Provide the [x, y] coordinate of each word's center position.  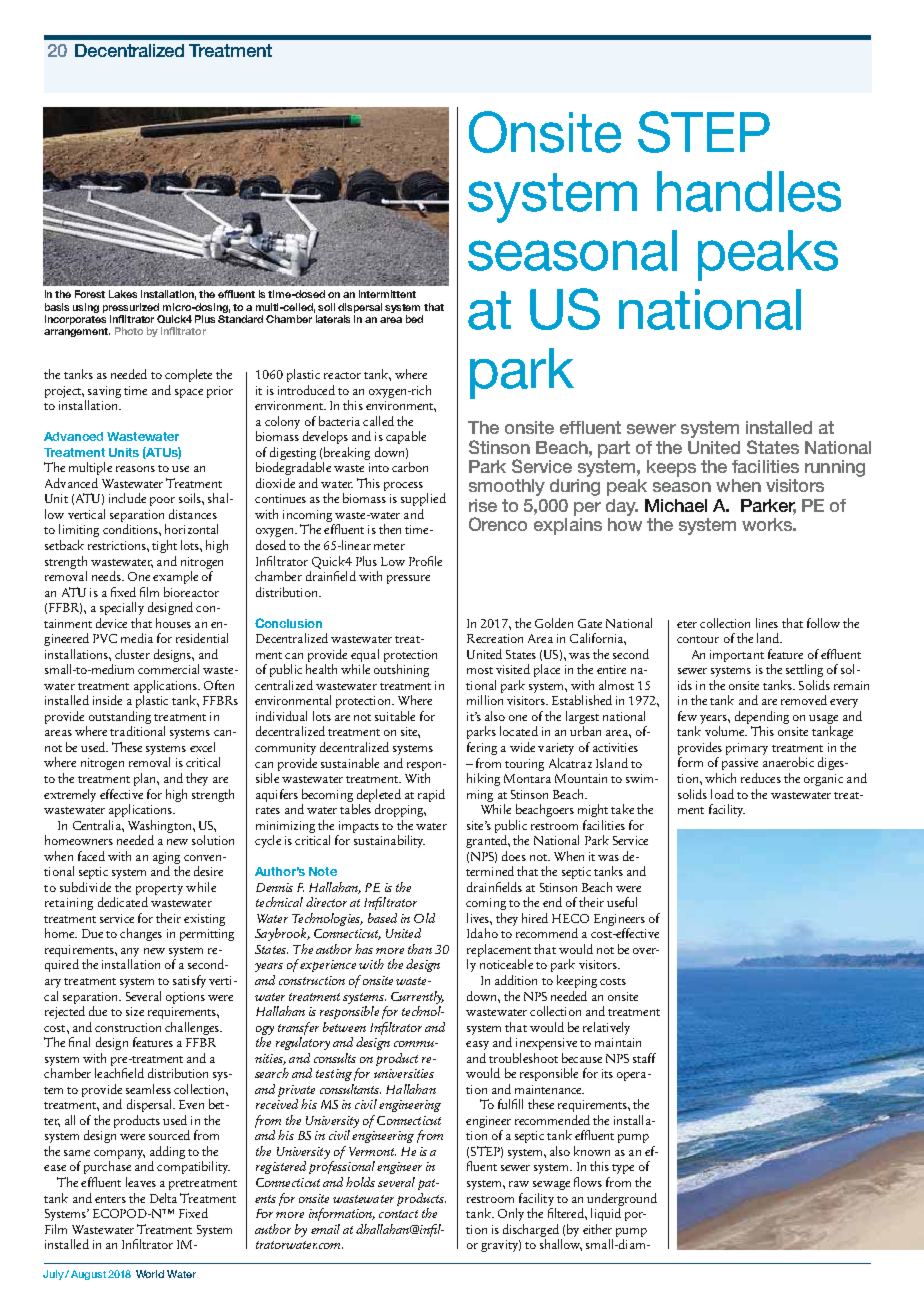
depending [762, 717]
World [150, 1274]
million [485, 700]
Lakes [123, 294]
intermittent [387, 294]
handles [749, 191]
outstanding [120, 717]
